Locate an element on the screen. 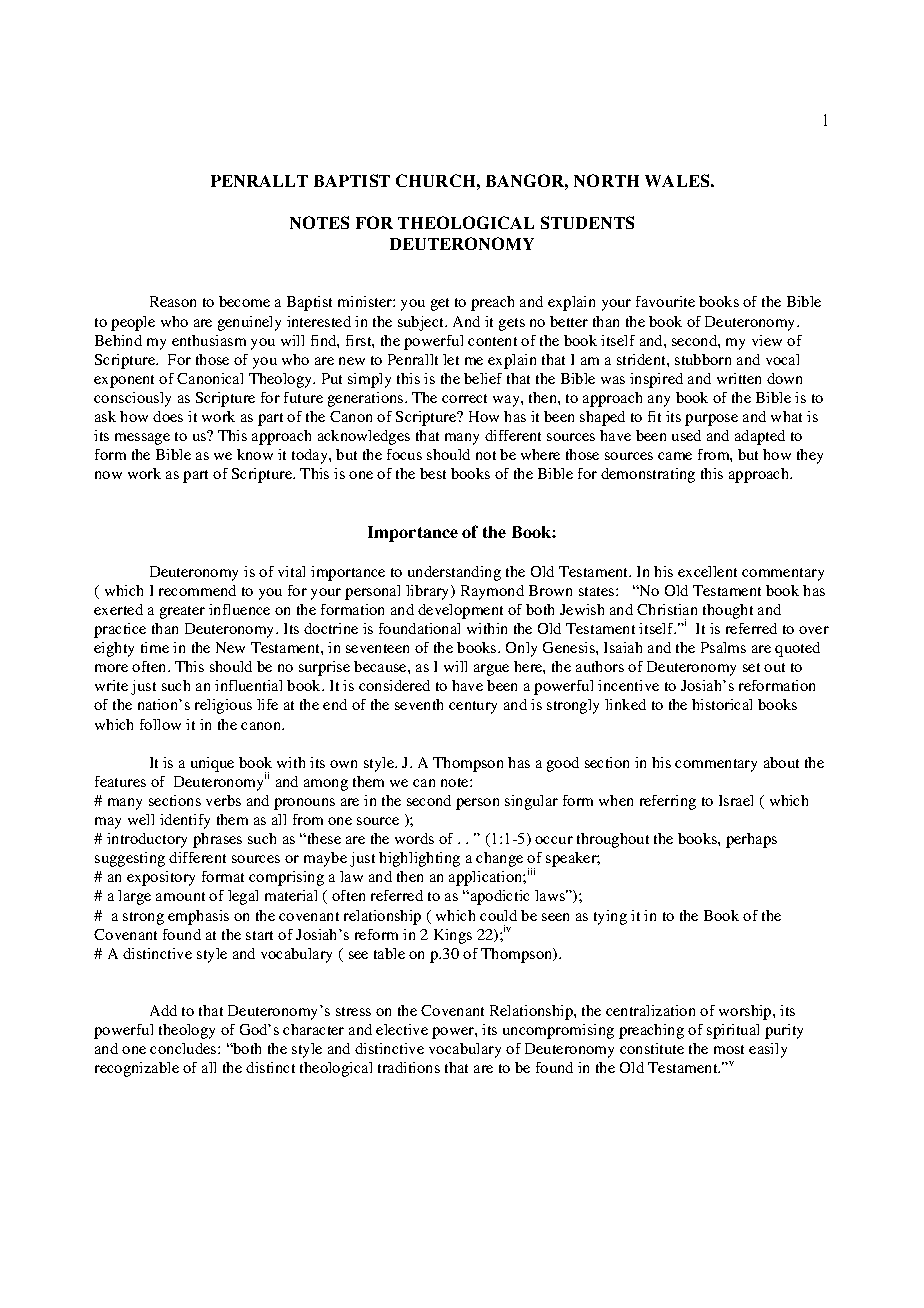 Image resolution: width=924 pixels, height=1308 pixels. does is located at coordinates (168, 416).
